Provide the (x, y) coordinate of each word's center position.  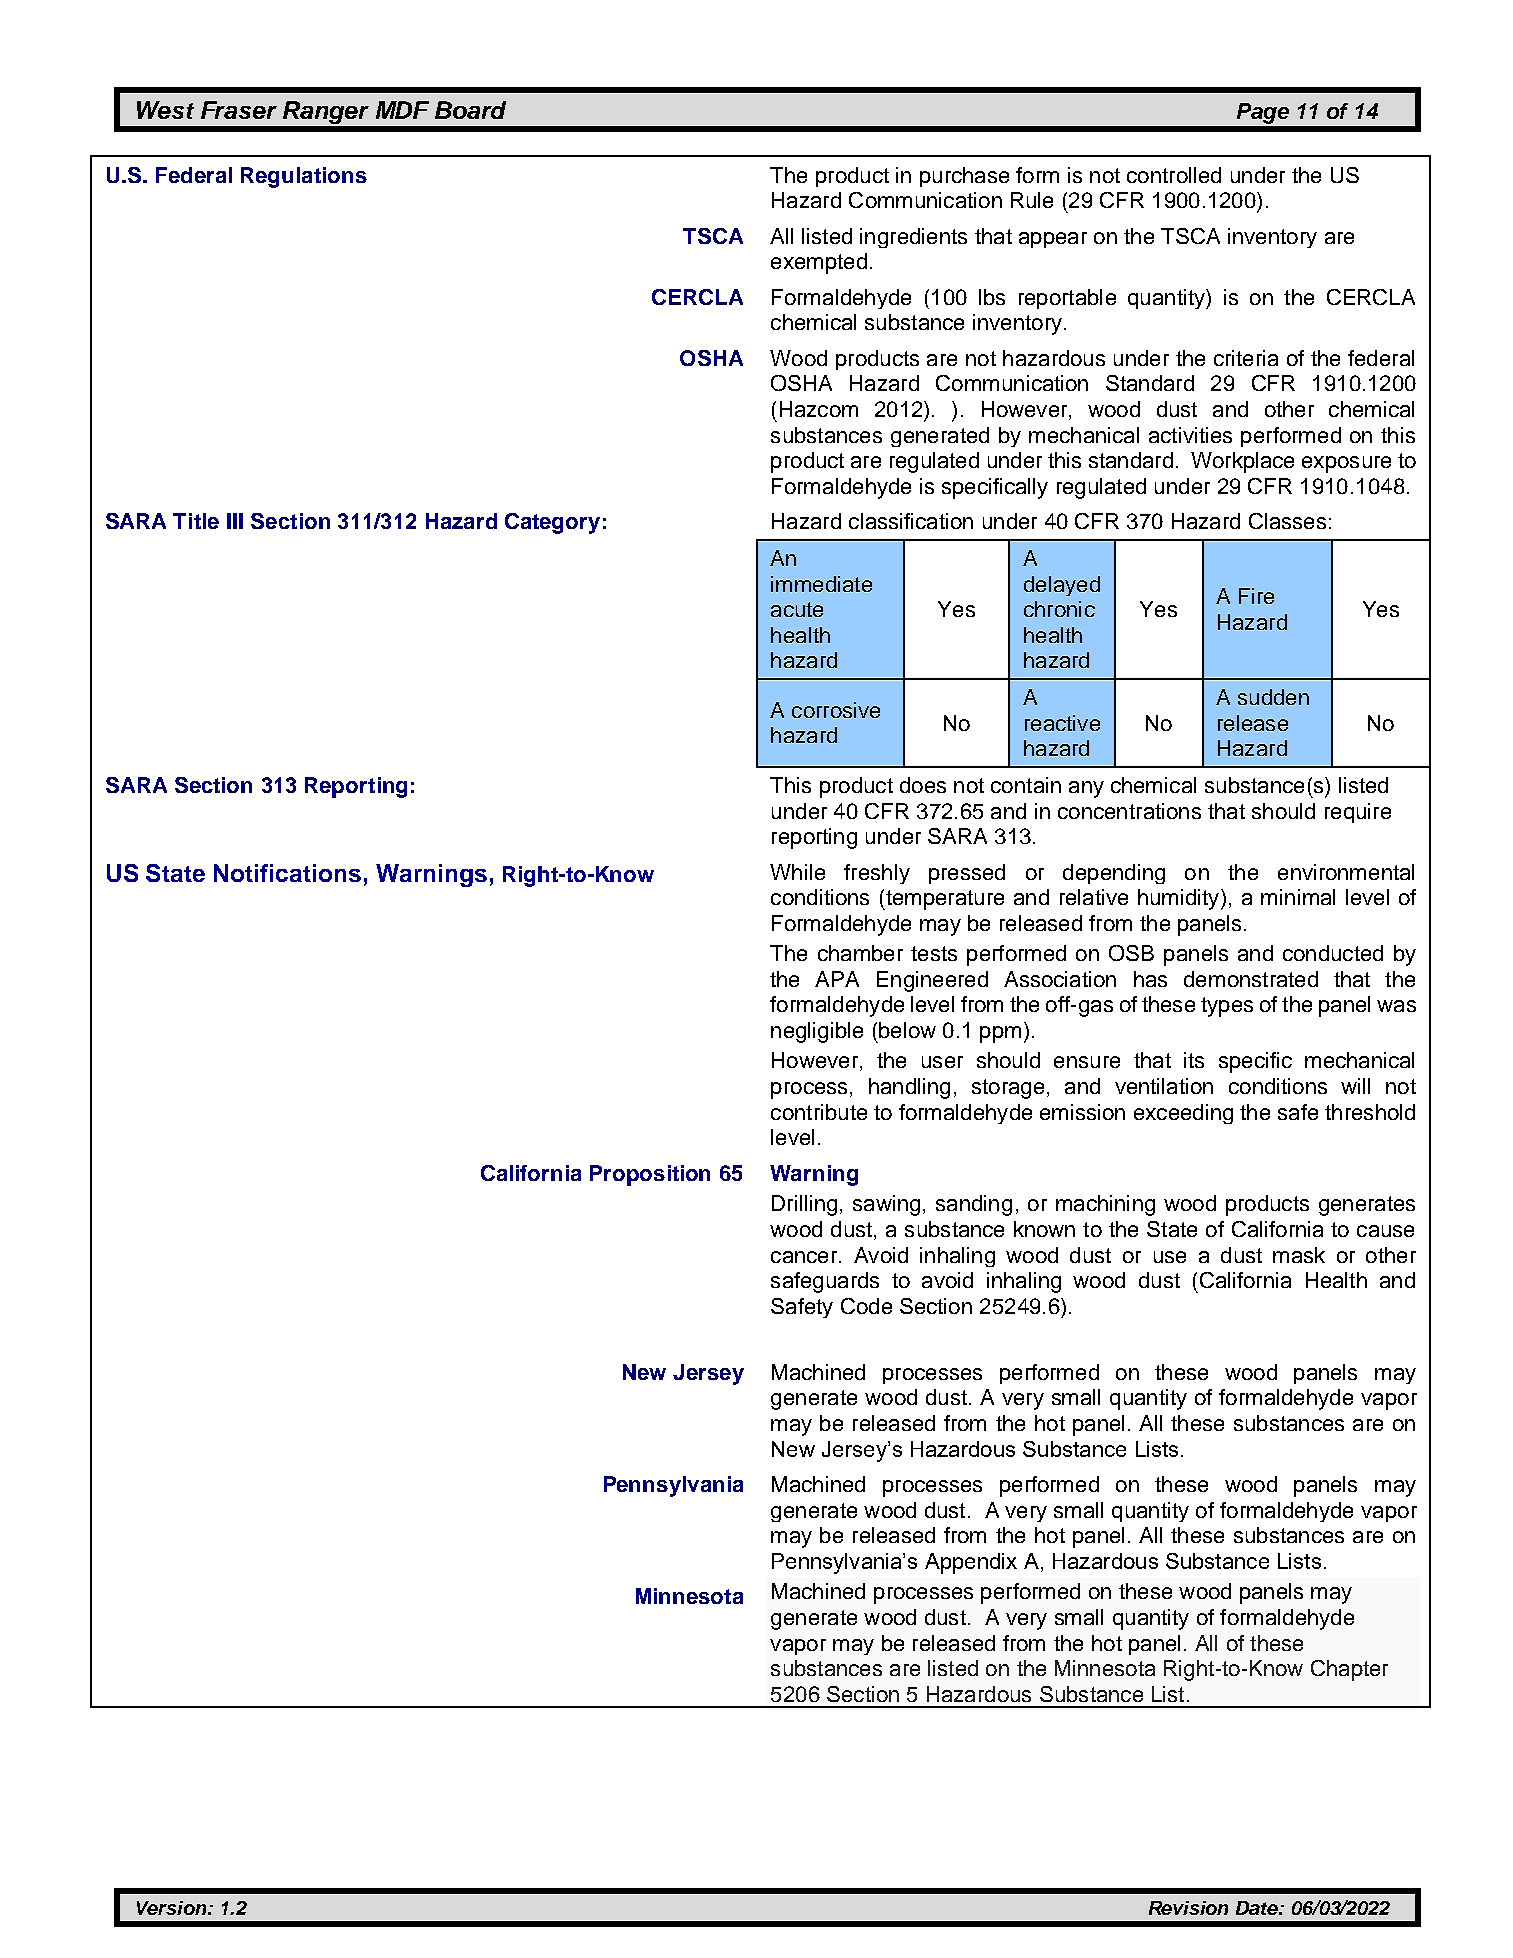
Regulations (304, 177)
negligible (817, 1032)
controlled (1174, 175)
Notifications (287, 873)
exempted (819, 263)
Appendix (971, 1563)
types (1227, 1007)
